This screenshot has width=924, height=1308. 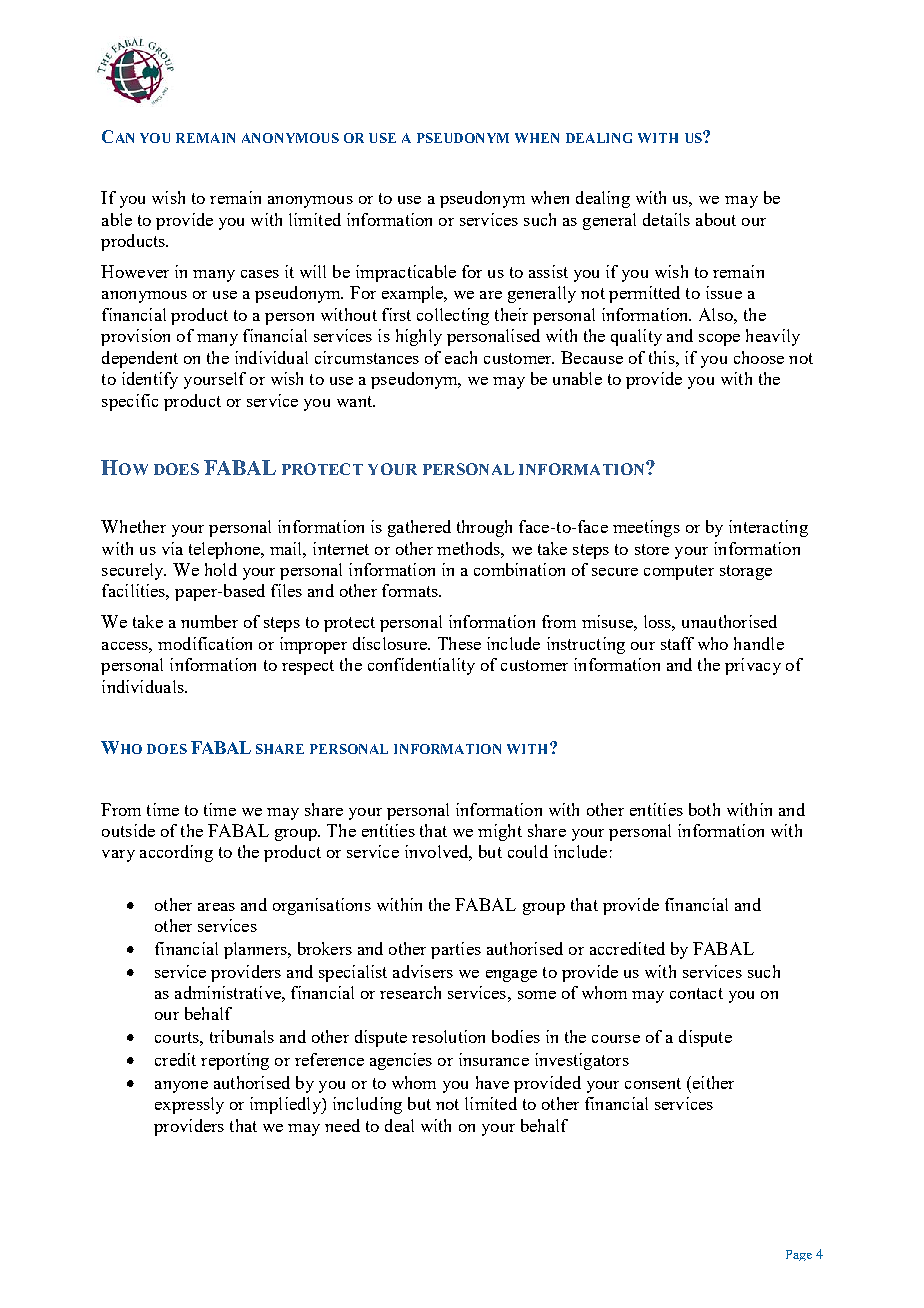 What do you see at coordinates (172, 548) in the screenshot?
I see `via` at bounding box center [172, 548].
